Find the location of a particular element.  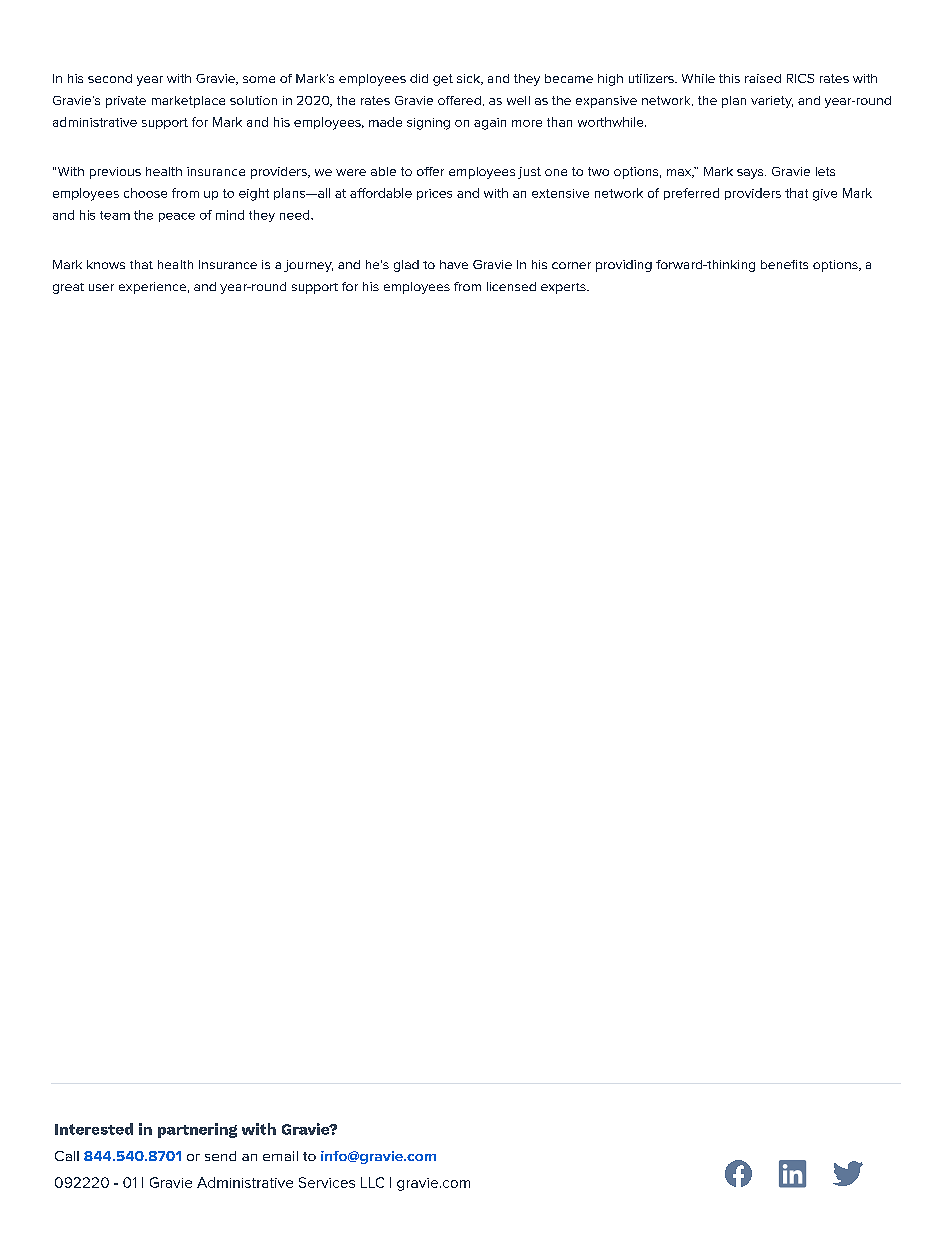

licensed is located at coordinates (511, 286).
